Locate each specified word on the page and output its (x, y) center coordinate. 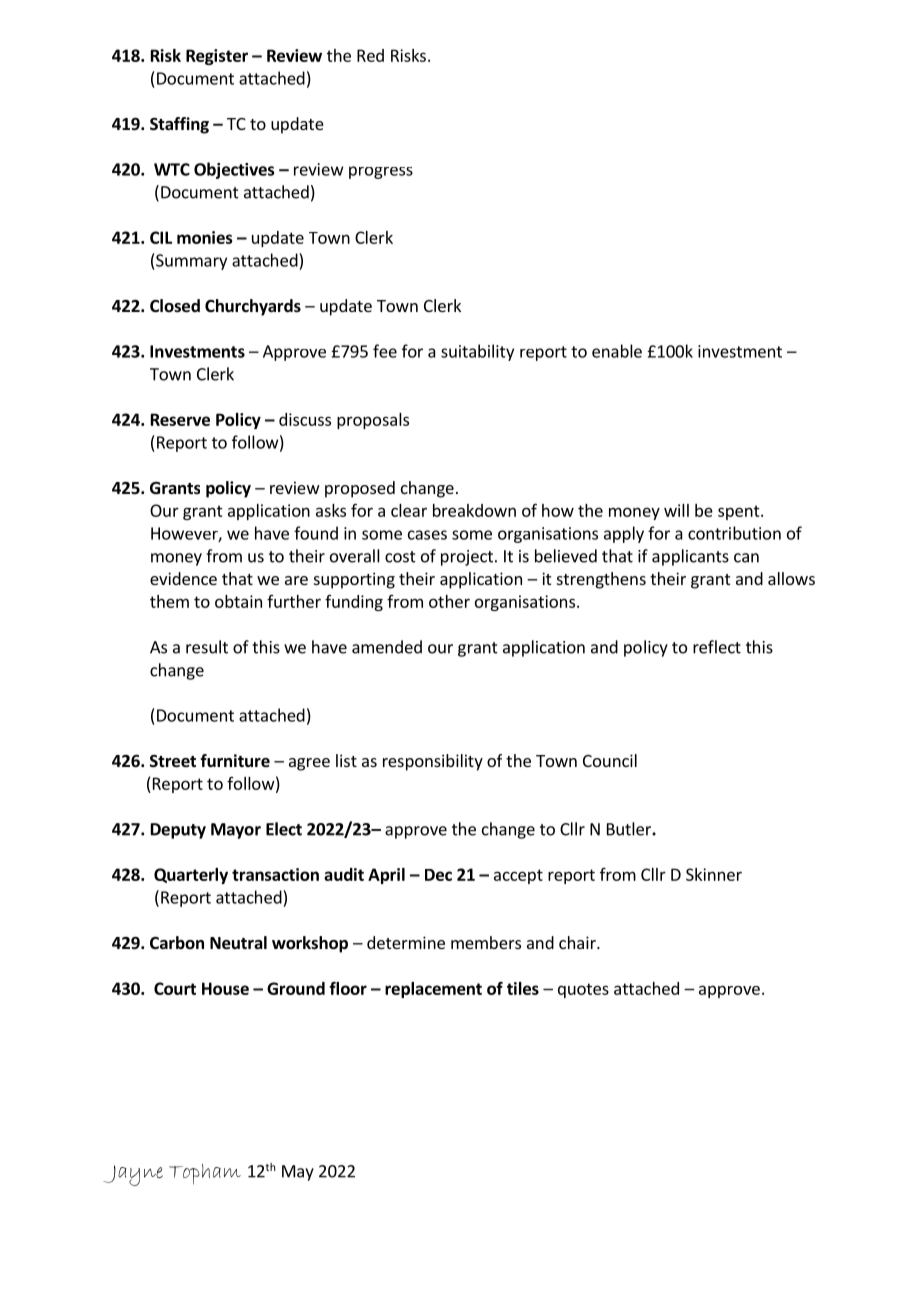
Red (370, 55)
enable (617, 351)
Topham (205, 1174)
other (449, 601)
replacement (433, 990)
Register (217, 57)
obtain (238, 601)
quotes (583, 990)
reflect (717, 647)
